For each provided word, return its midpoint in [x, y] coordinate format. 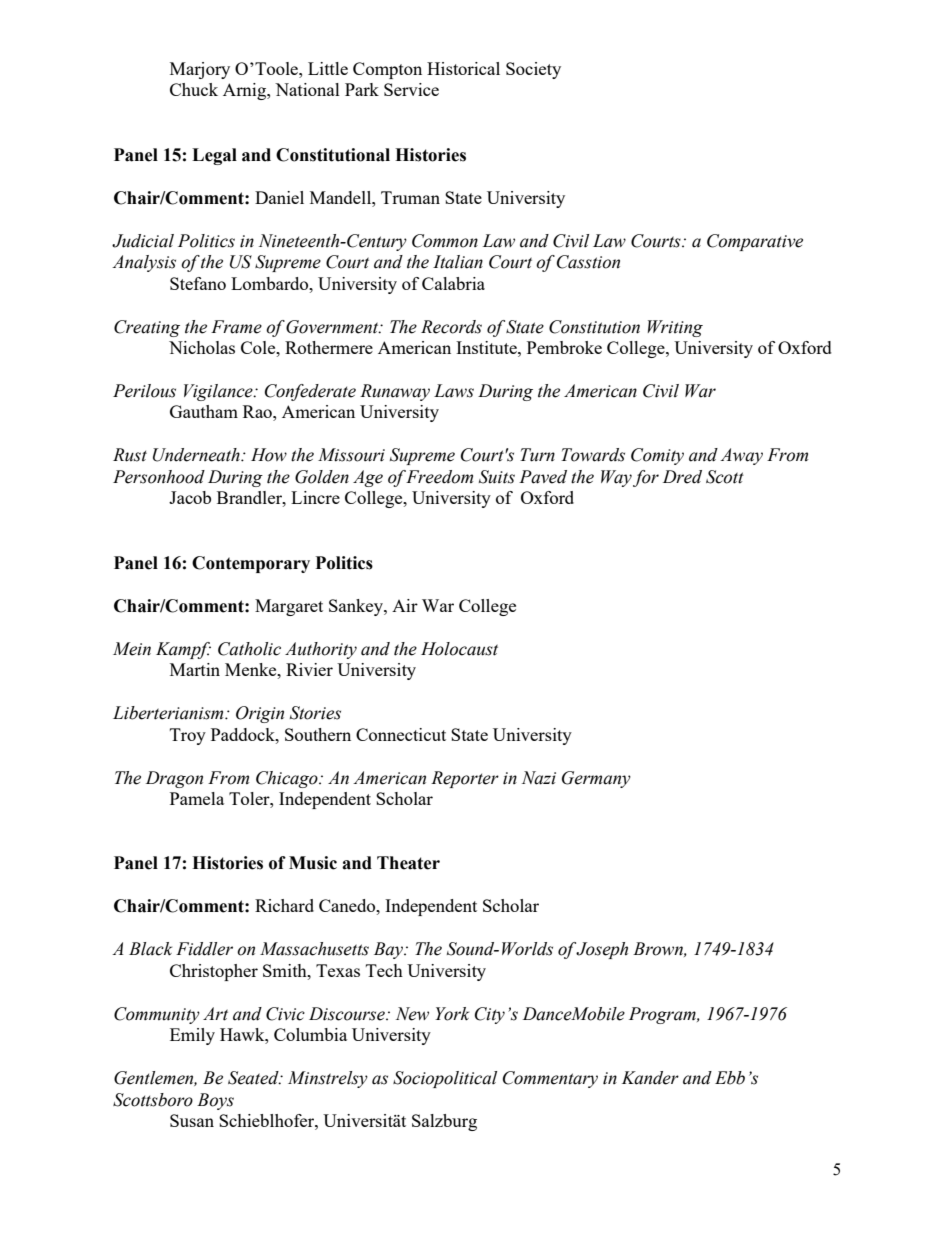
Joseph [602, 950]
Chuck [194, 89]
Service [411, 89]
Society [533, 70]
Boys [215, 1101]
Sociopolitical [445, 1079]
